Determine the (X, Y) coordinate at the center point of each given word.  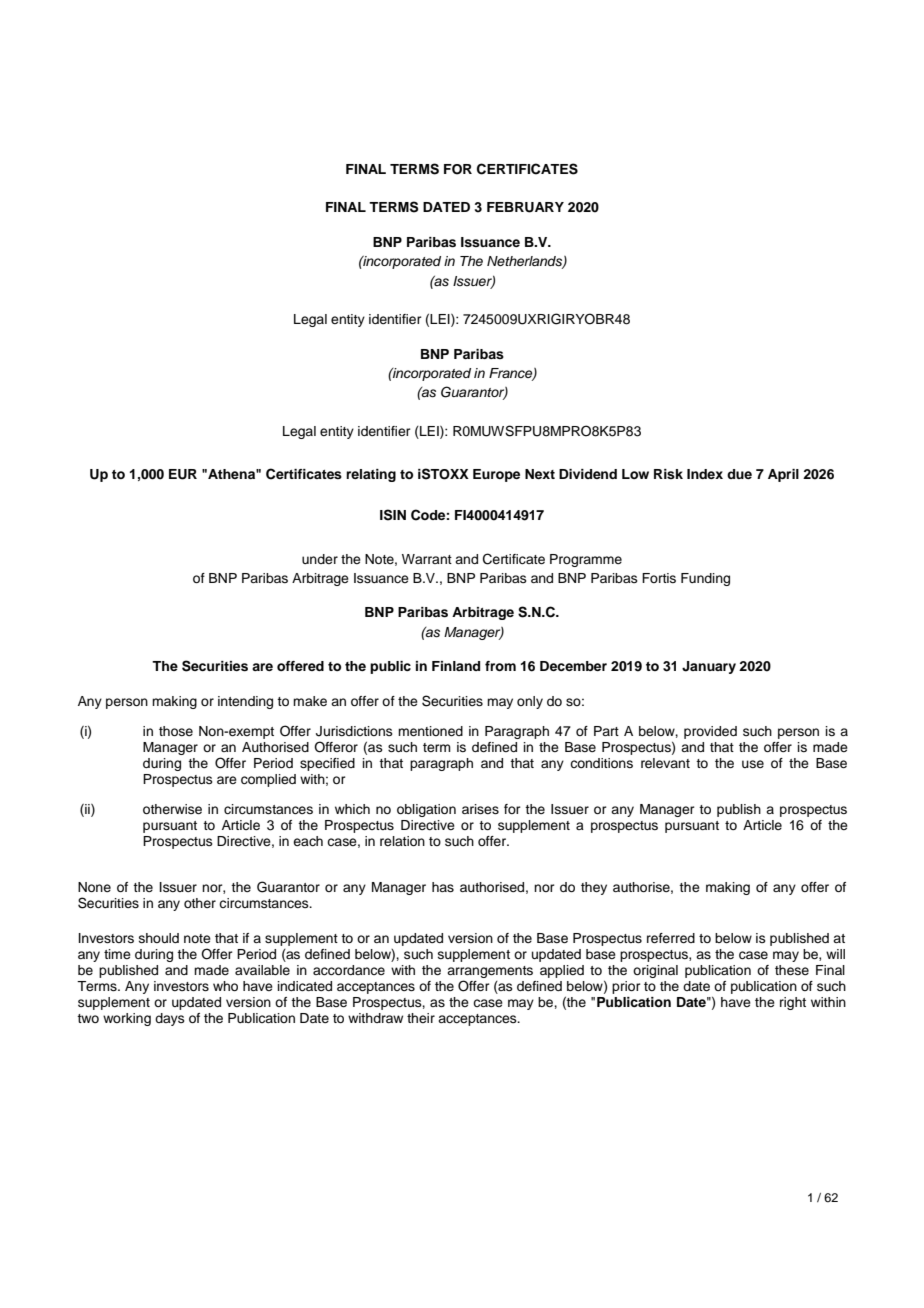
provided (710, 732)
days (170, 1019)
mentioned (430, 731)
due (739, 474)
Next (540, 474)
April (783, 475)
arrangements (490, 972)
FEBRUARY (525, 207)
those (176, 731)
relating (371, 475)
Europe (496, 475)
